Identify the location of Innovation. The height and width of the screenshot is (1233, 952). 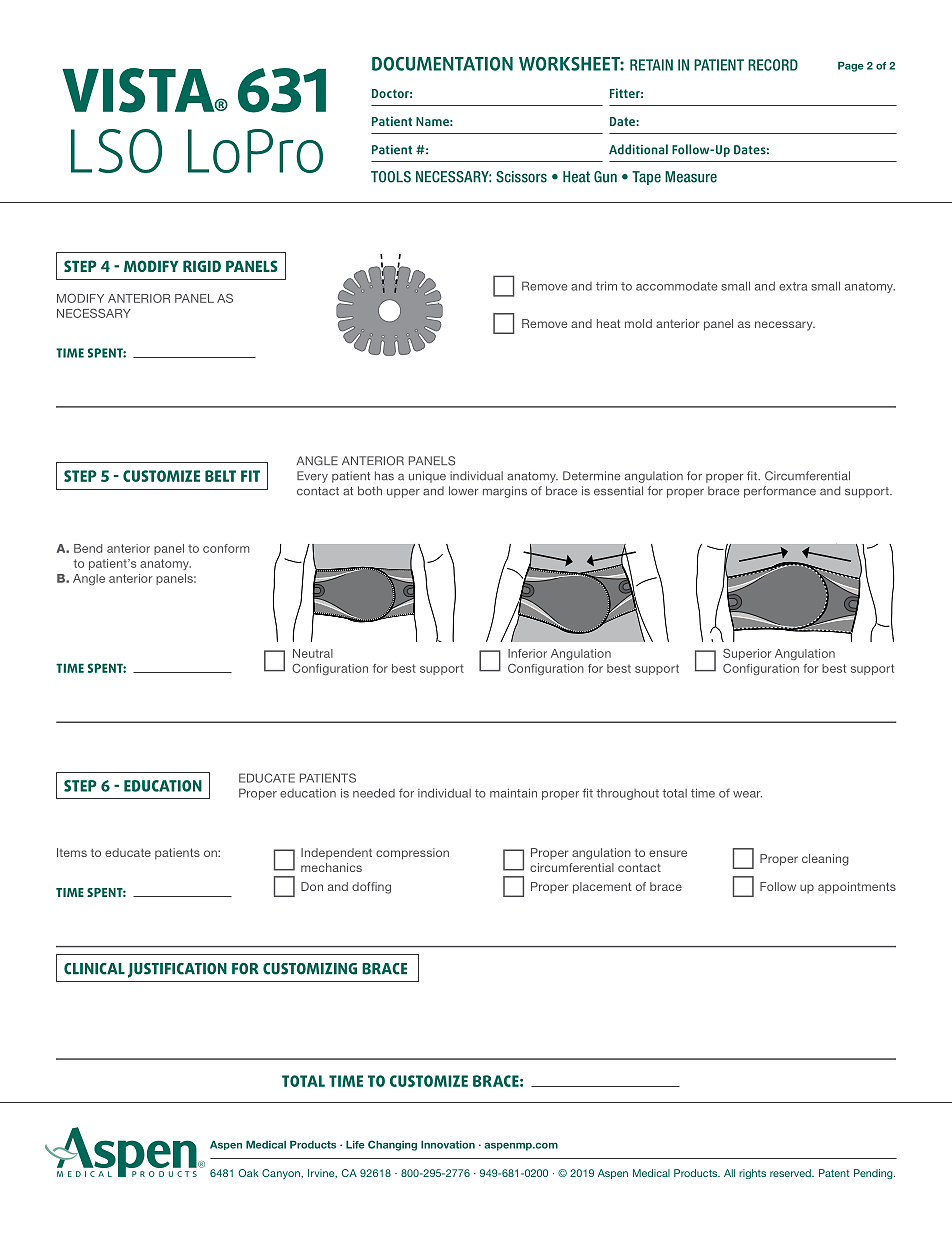
(448, 1144).
